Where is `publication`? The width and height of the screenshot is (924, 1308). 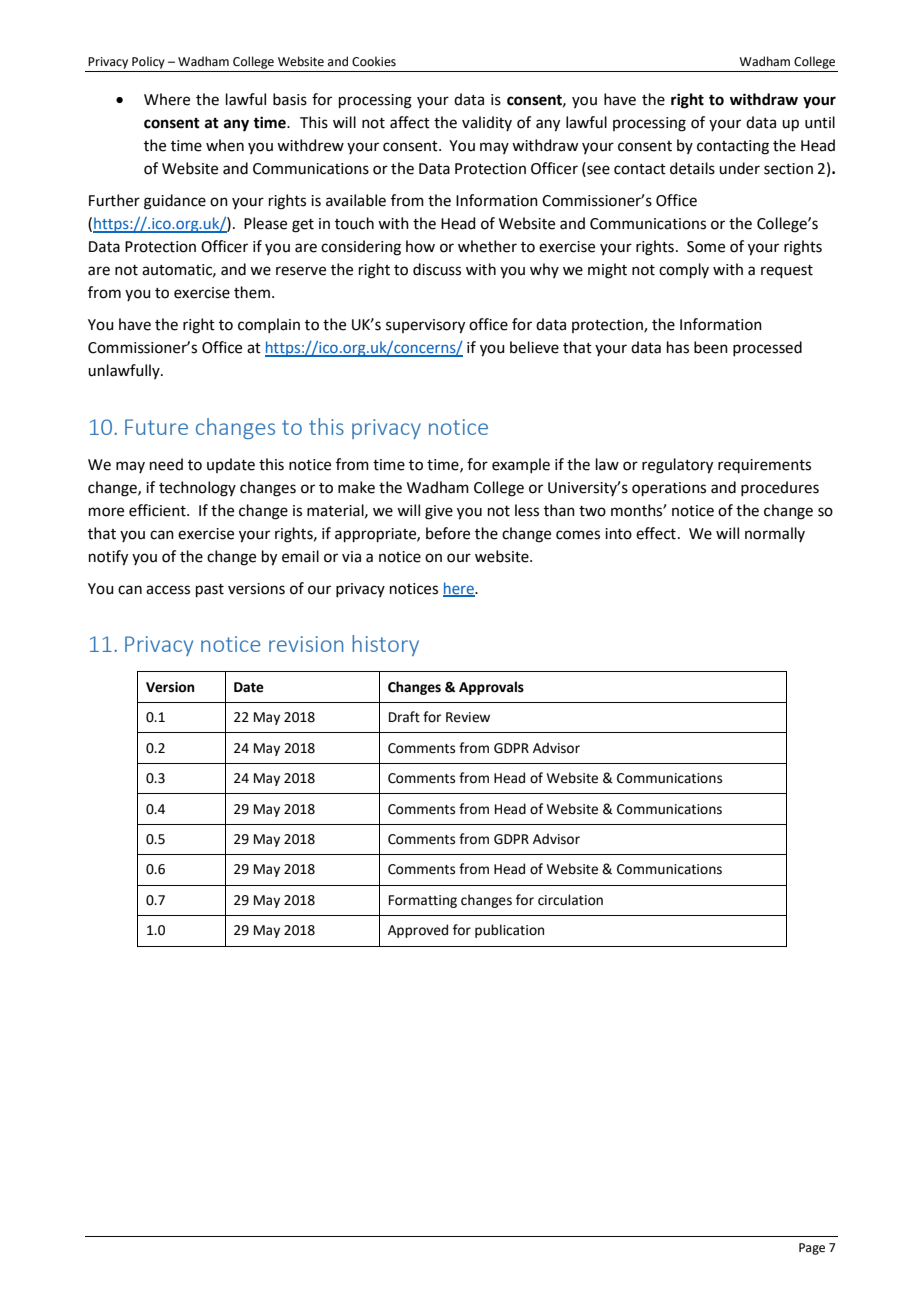
publication is located at coordinates (509, 931).
